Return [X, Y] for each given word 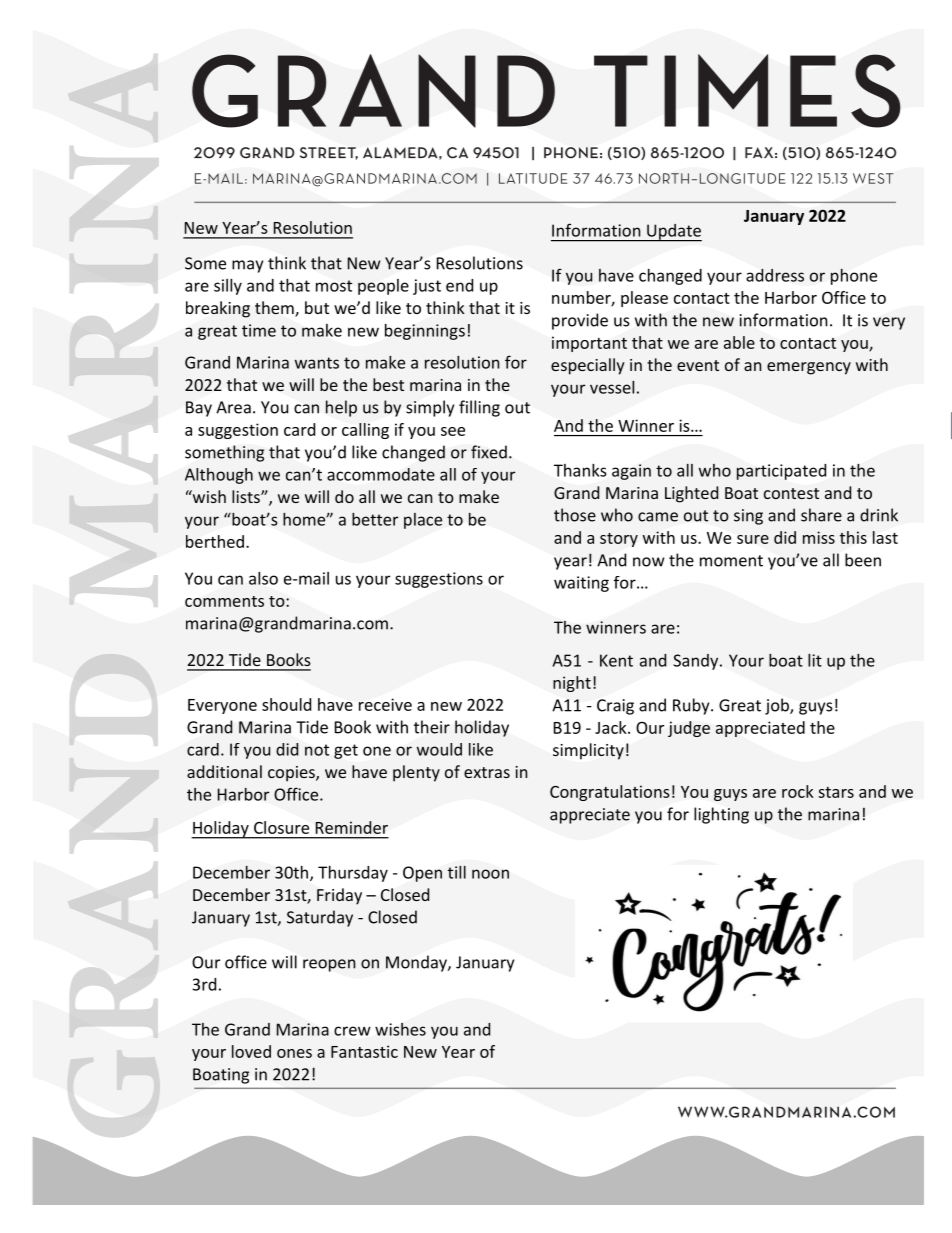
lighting [721, 815]
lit [815, 660]
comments [224, 601]
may [247, 266]
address [775, 275]
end [459, 285]
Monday [417, 963]
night [572, 684]
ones [294, 1053]
